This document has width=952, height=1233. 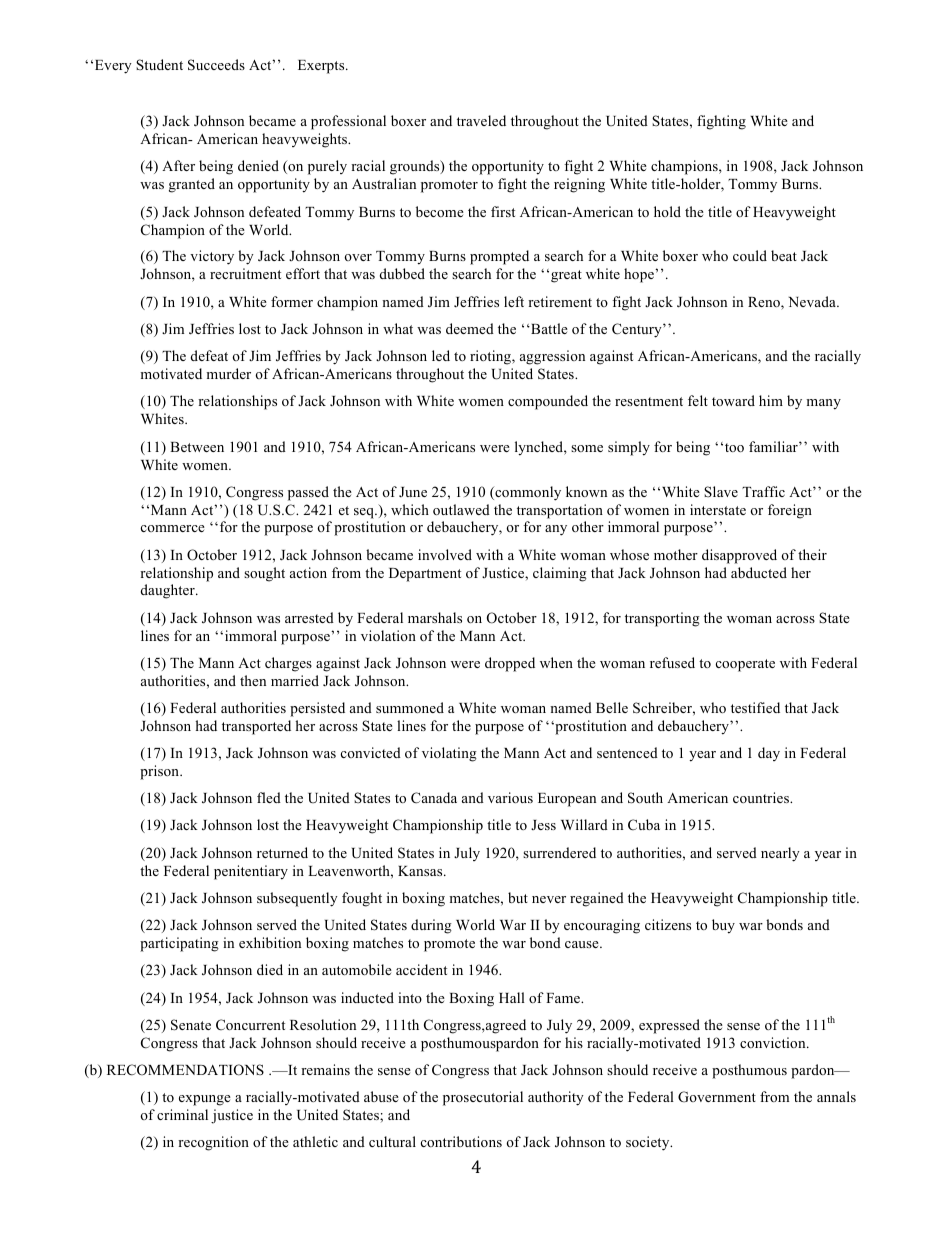 I want to click on murder, so click(x=228, y=373).
